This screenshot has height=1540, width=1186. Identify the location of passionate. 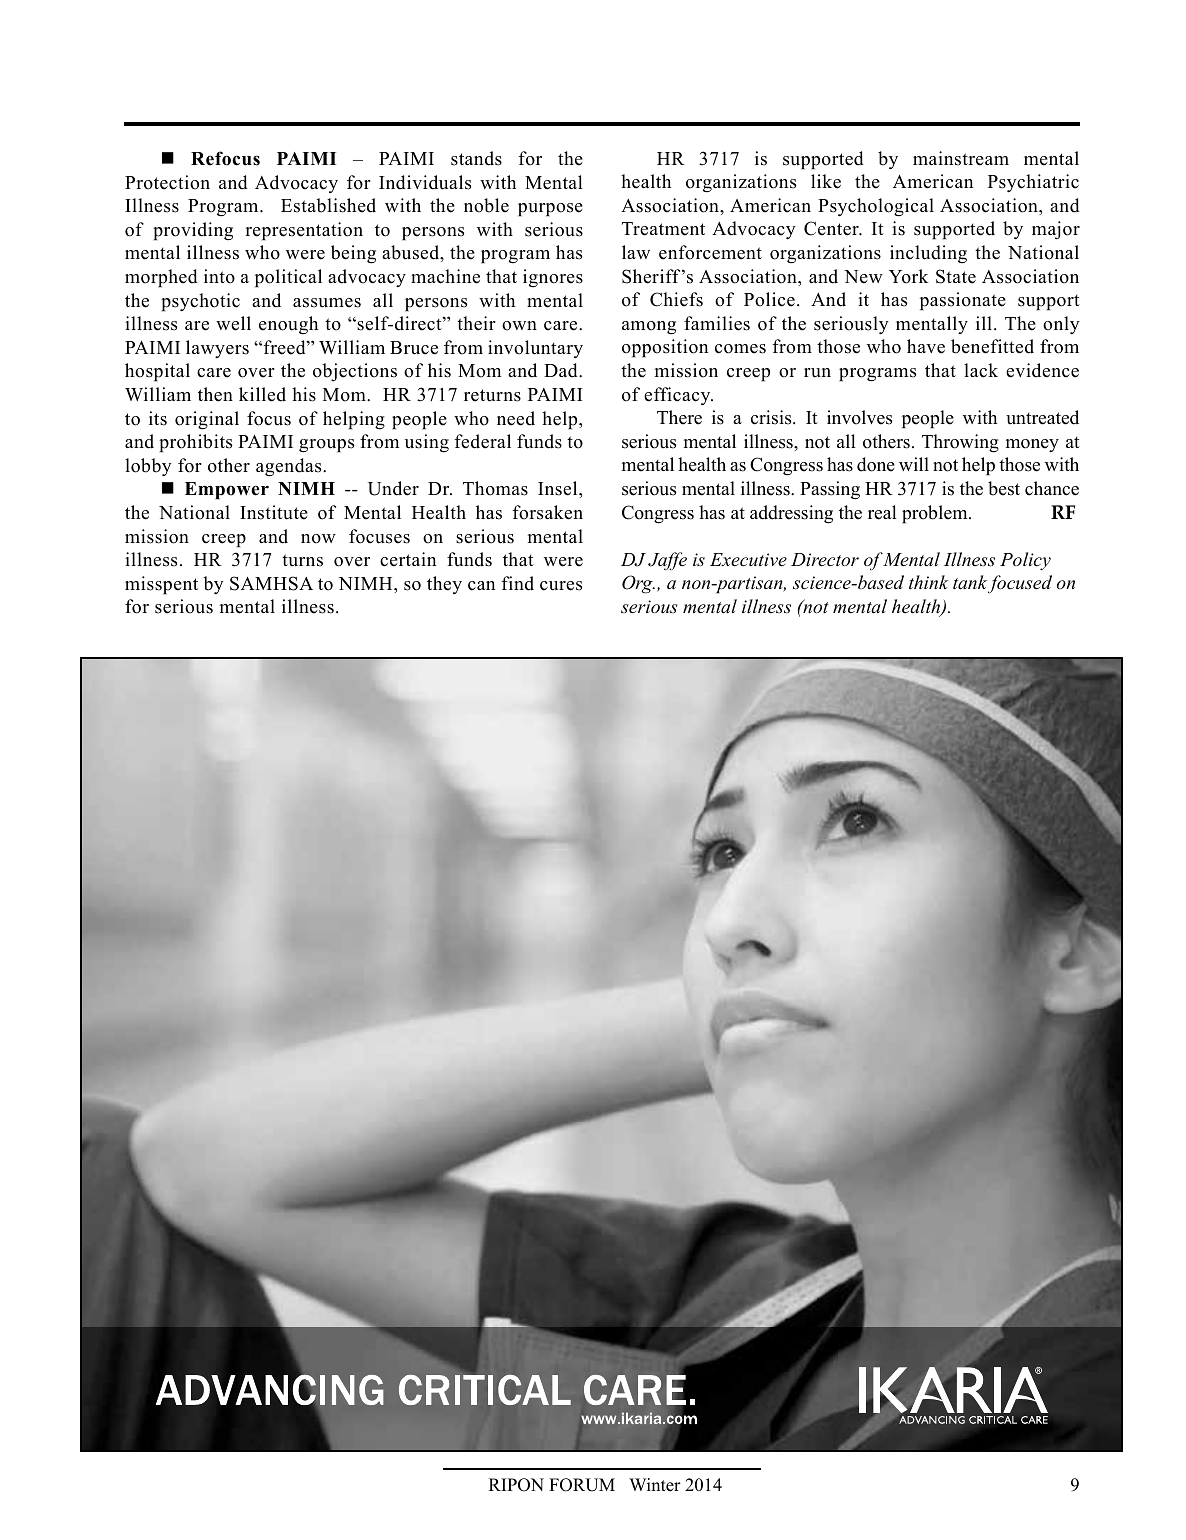
(963, 301).
